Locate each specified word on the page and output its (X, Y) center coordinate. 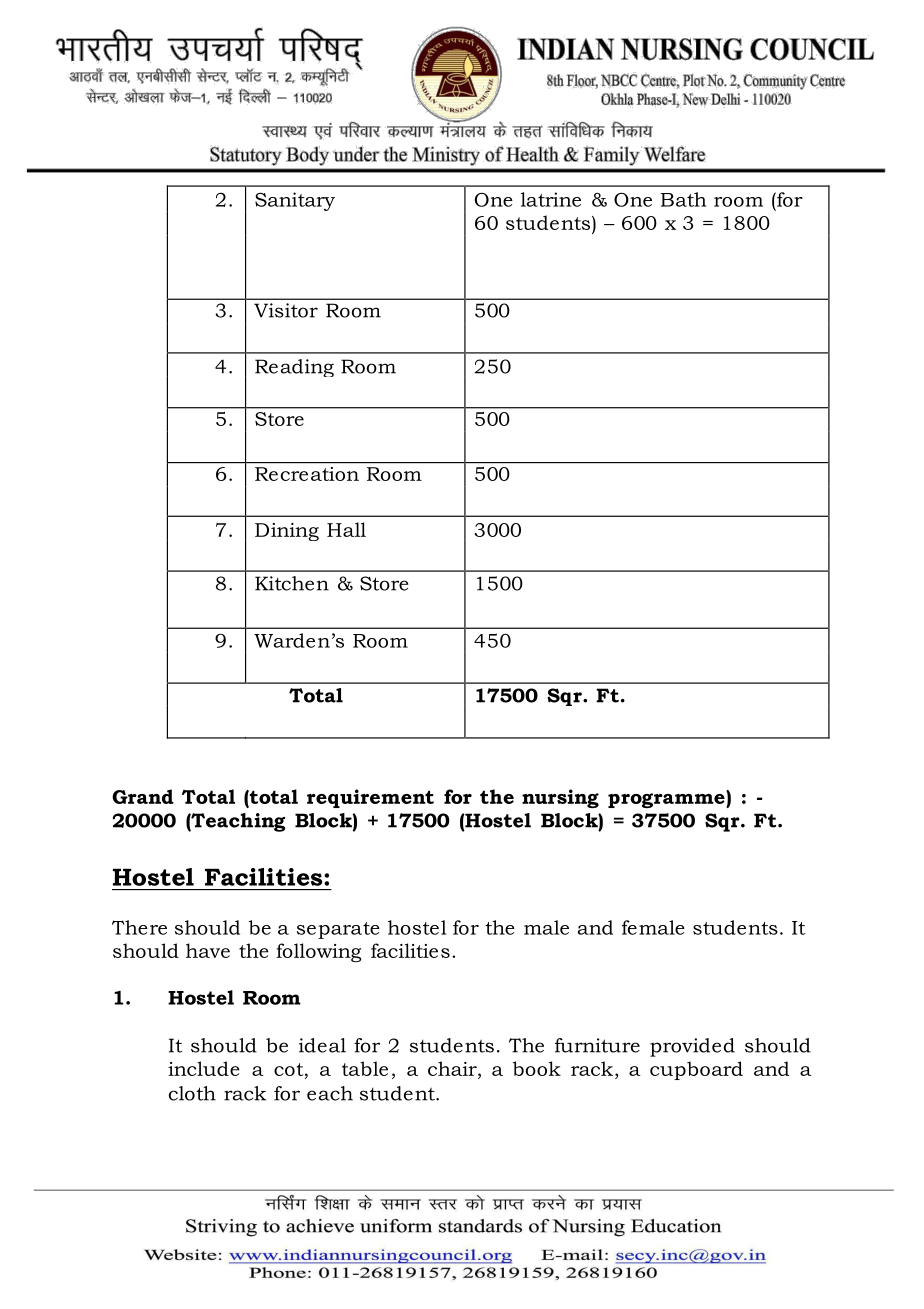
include (204, 1068)
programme (667, 799)
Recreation (307, 474)
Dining (287, 532)
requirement (370, 798)
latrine (551, 199)
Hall (346, 529)
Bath (683, 199)
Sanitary (295, 201)
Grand (143, 796)
